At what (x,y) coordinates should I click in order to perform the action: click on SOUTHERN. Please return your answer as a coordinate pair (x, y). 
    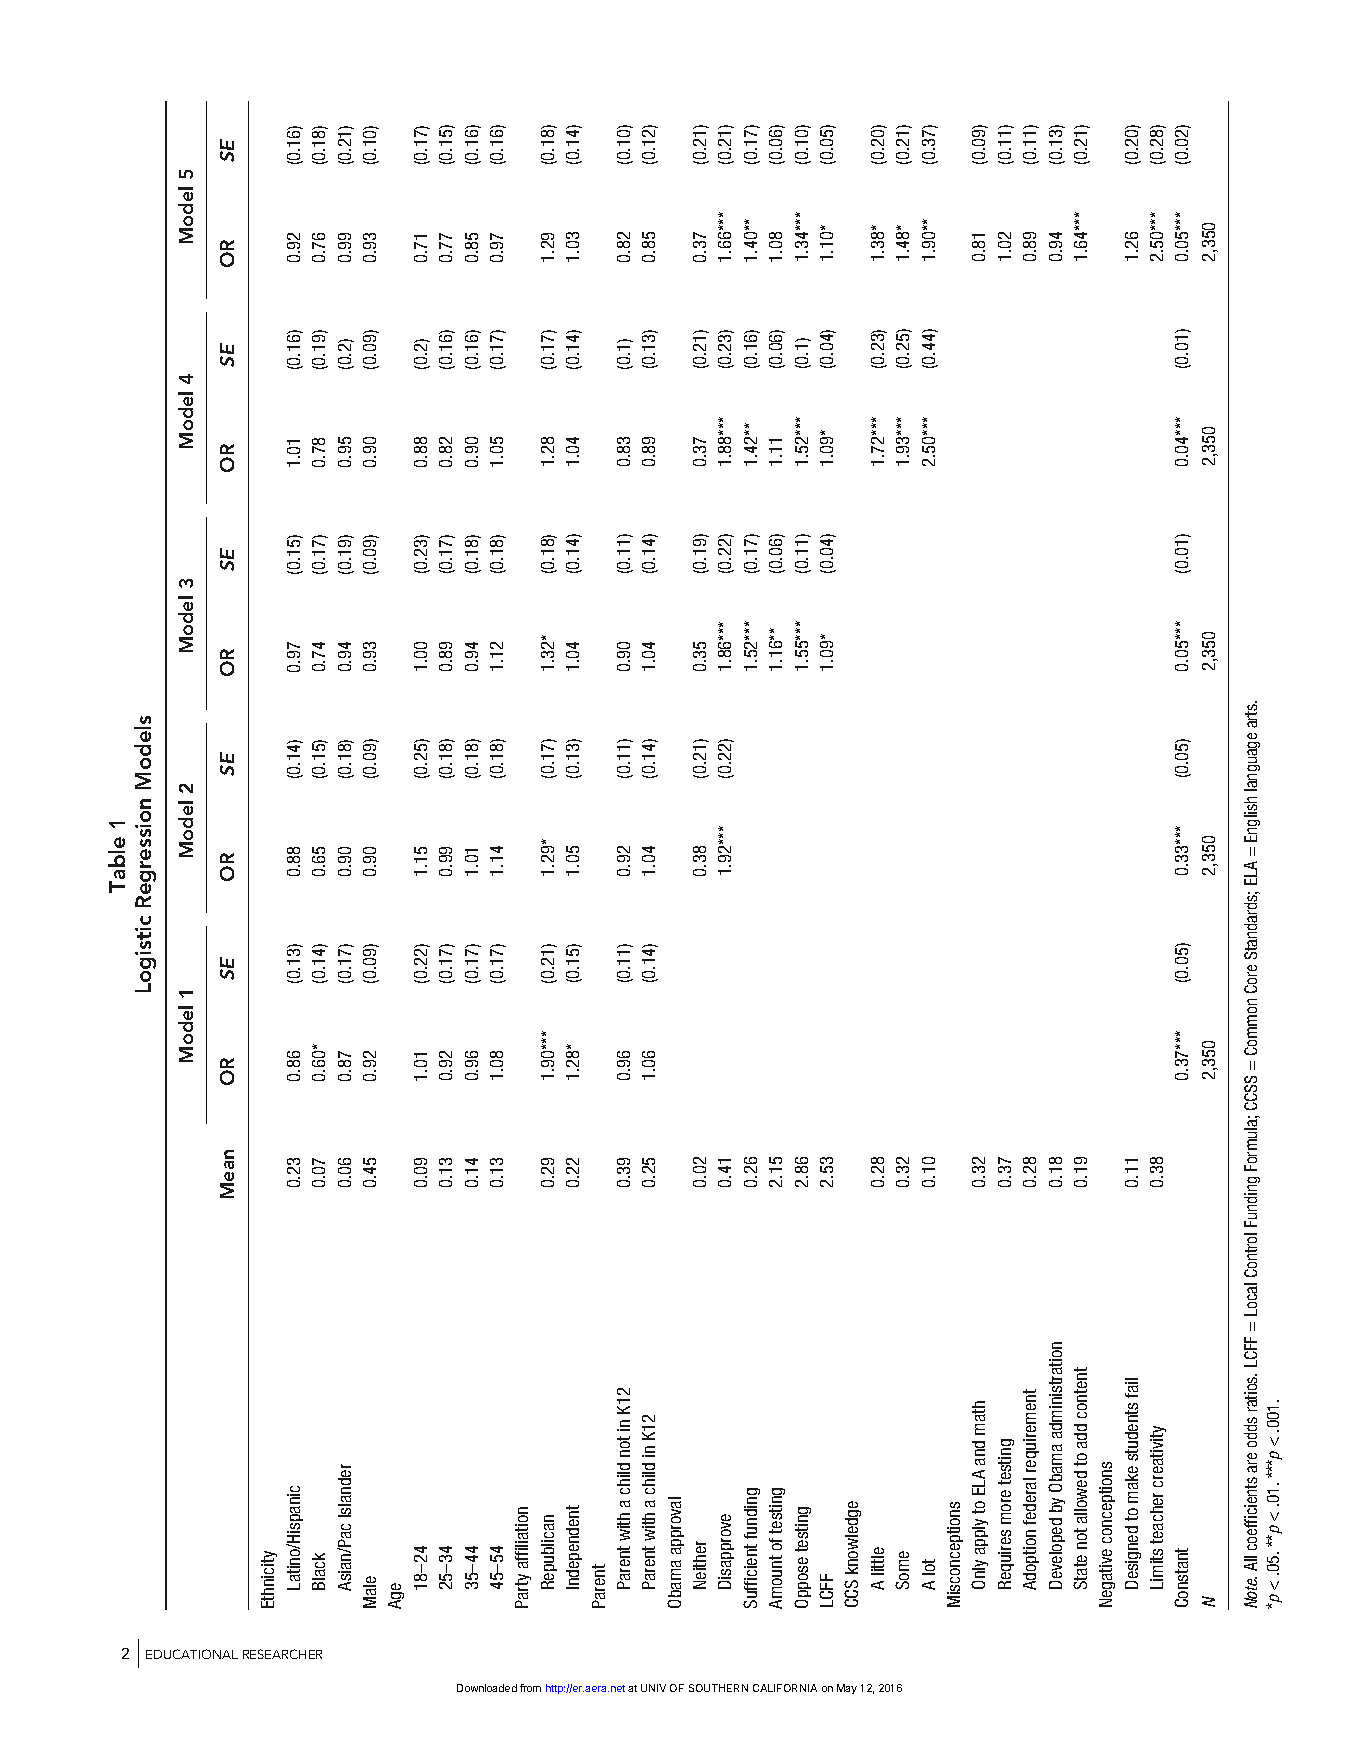
    Looking at the image, I should click on (718, 1688).
